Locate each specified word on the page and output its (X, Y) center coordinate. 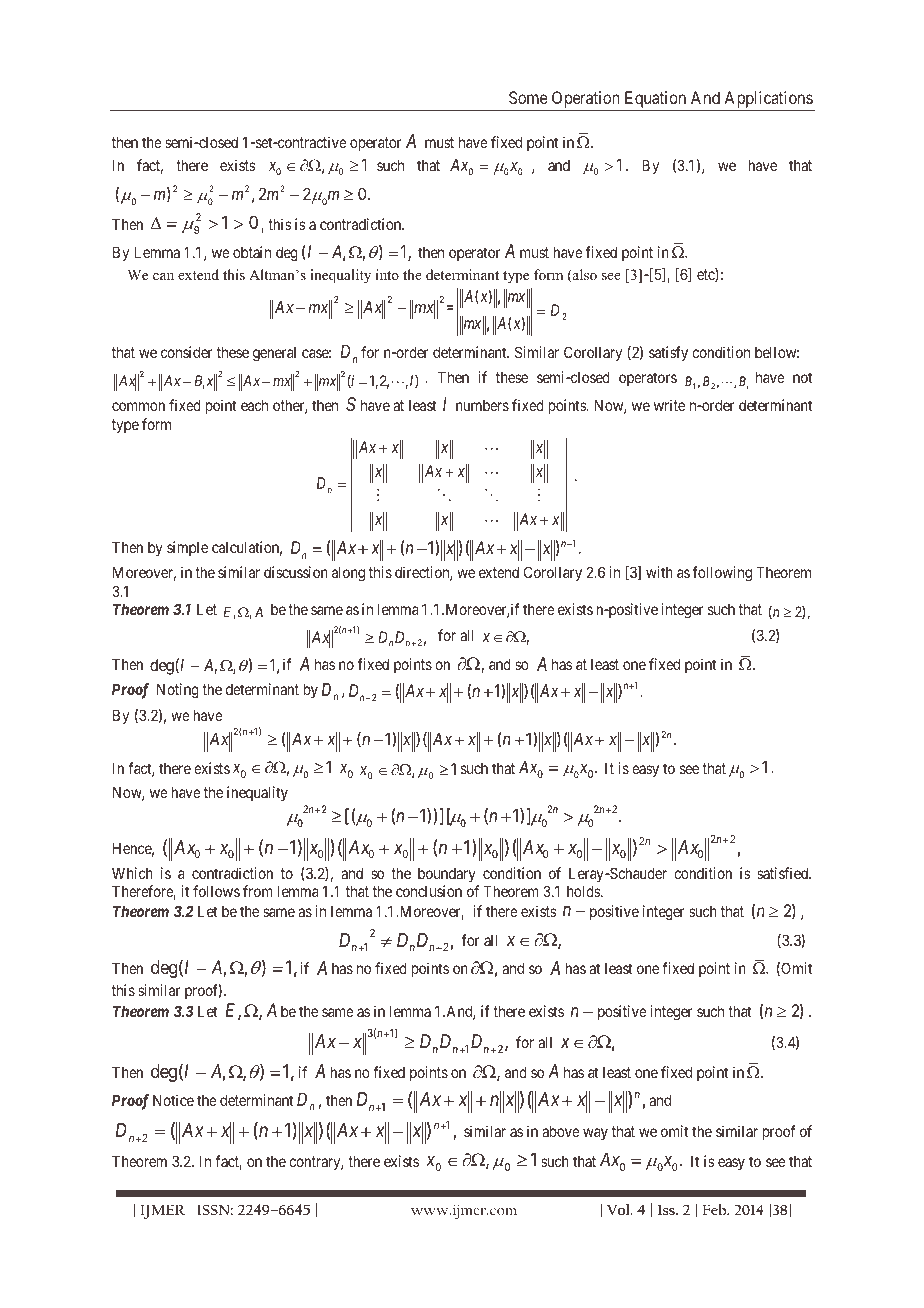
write (669, 405)
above (561, 1131)
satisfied (784, 873)
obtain (252, 252)
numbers (482, 405)
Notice (173, 1100)
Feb (715, 1209)
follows (216, 891)
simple (187, 548)
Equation (655, 101)
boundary (447, 875)
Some (528, 97)
